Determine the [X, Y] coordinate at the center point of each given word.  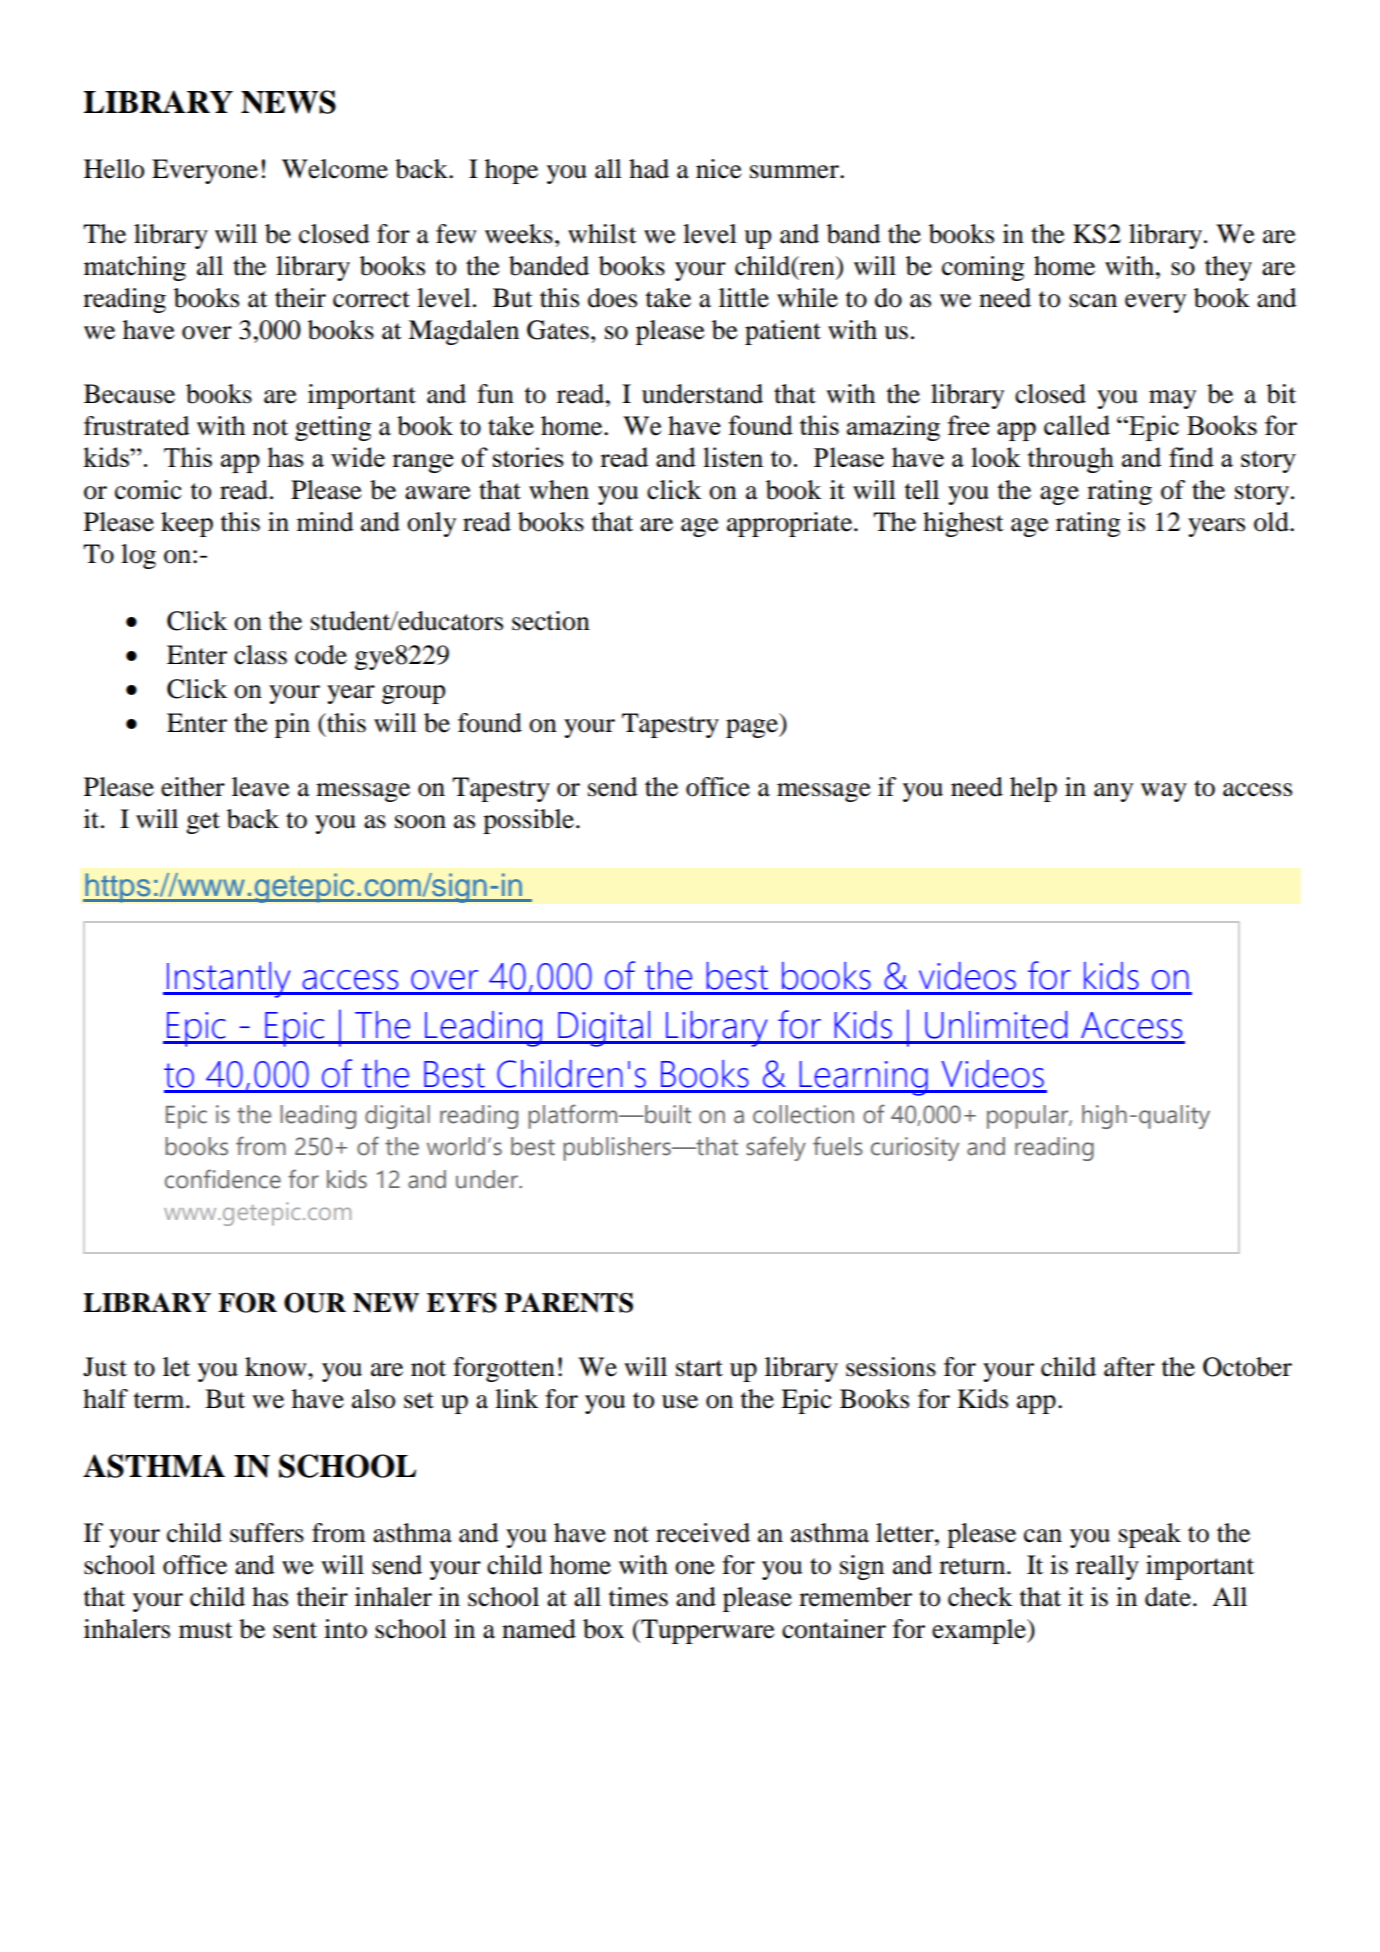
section [551, 621]
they [1228, 268]
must [206, 1630]
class [260, 655]
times [638, 1597]
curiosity [915, 1149]
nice [719, 169]
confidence [223, 1179]
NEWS [288, 102]
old [1272, 522]
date [1168, 1597]
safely [776, 1148]
